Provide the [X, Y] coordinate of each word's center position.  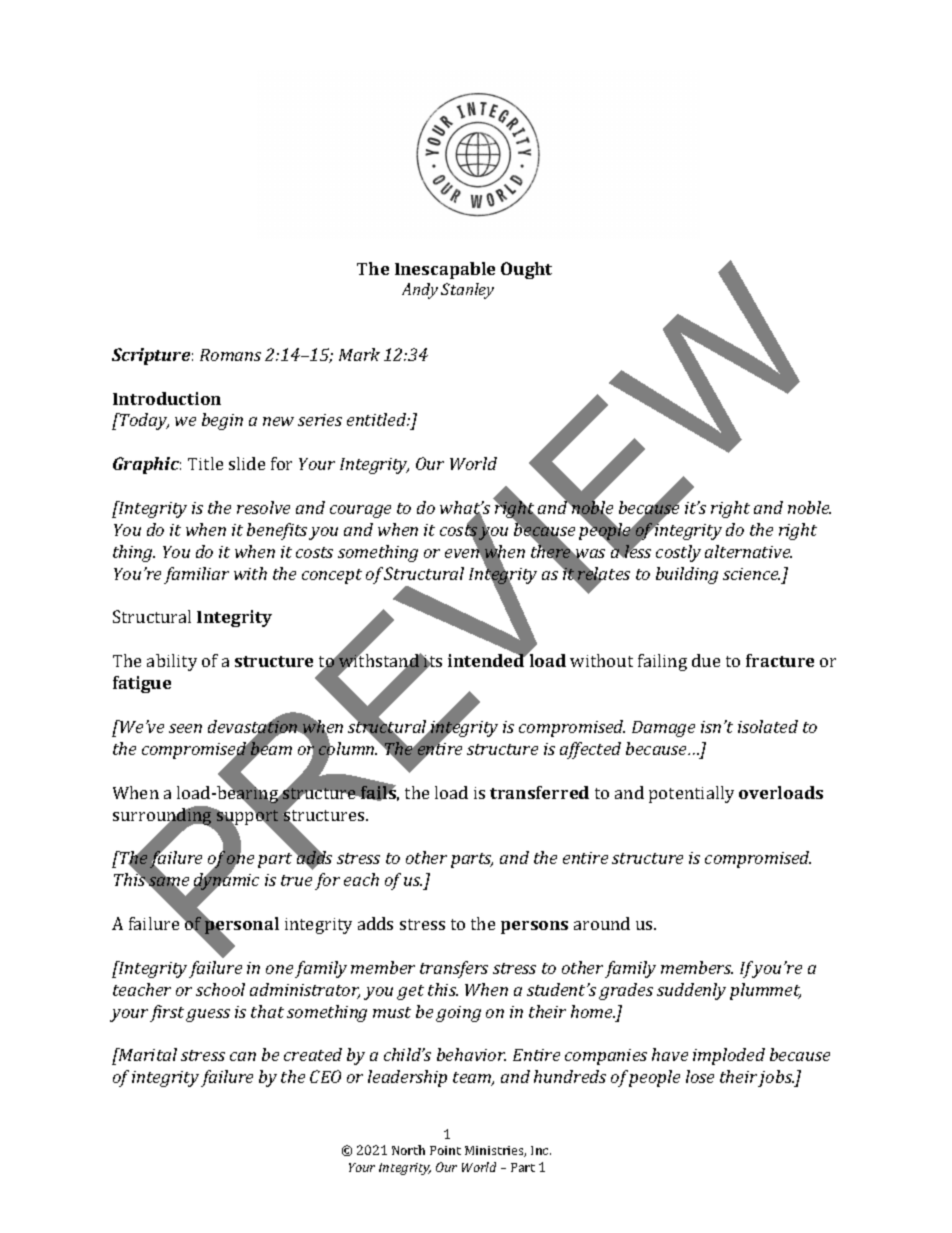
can [243, 1056]
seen [185, 728]
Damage [663, 729]
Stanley [467, 291]
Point [445, 1150]
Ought [526, 270]
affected [590, 750]
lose [700, 1076]
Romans [230, 355]
